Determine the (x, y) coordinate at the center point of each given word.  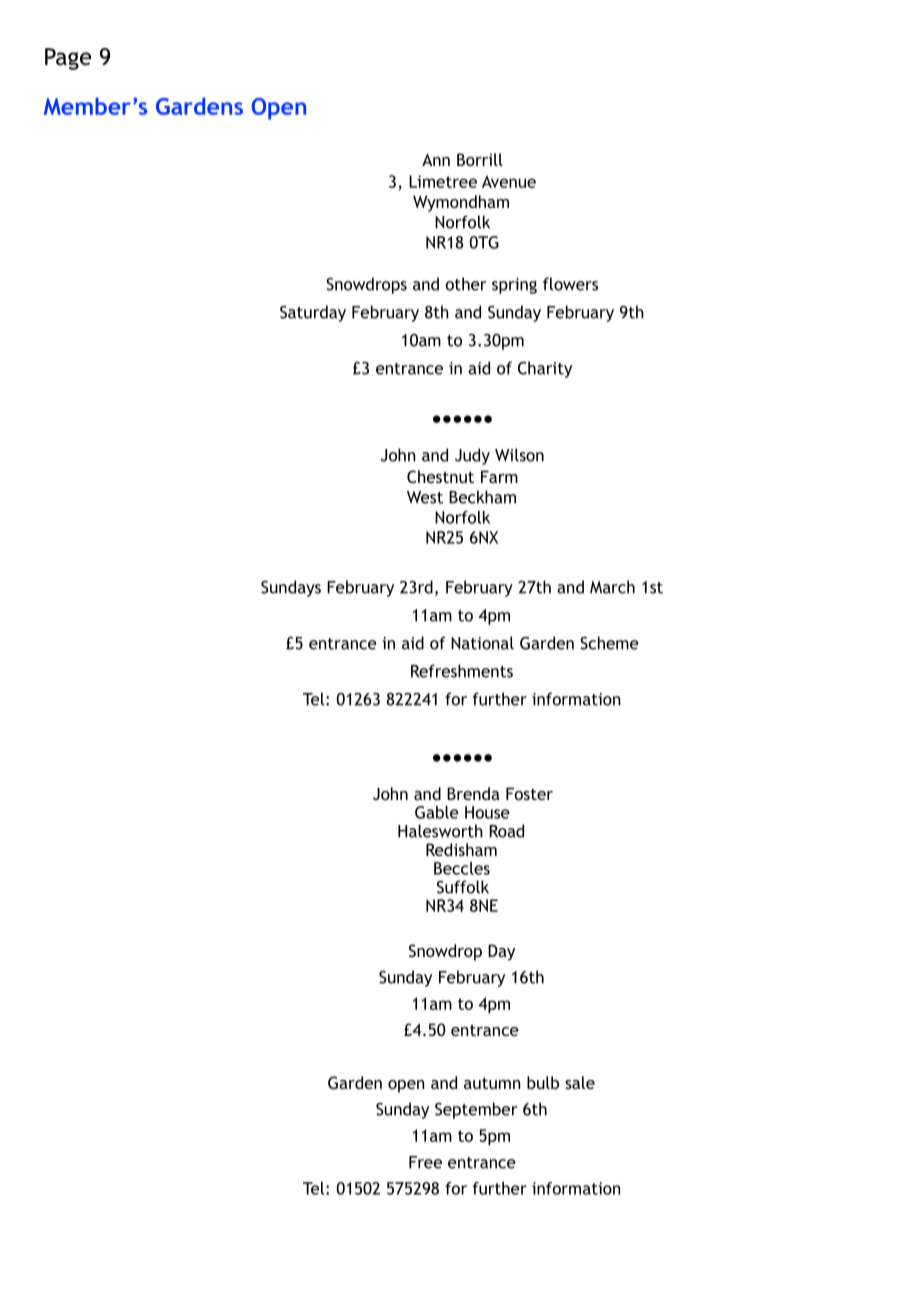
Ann (436, 159)
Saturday (313, 313)
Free (425, 1162)
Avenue (509, 181)
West (425, 497)
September (476, 1110)
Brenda (473, 793)
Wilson (519, 455)
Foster (529, 793)
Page (68, 59)
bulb (543, 1082)
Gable (437, 812)
